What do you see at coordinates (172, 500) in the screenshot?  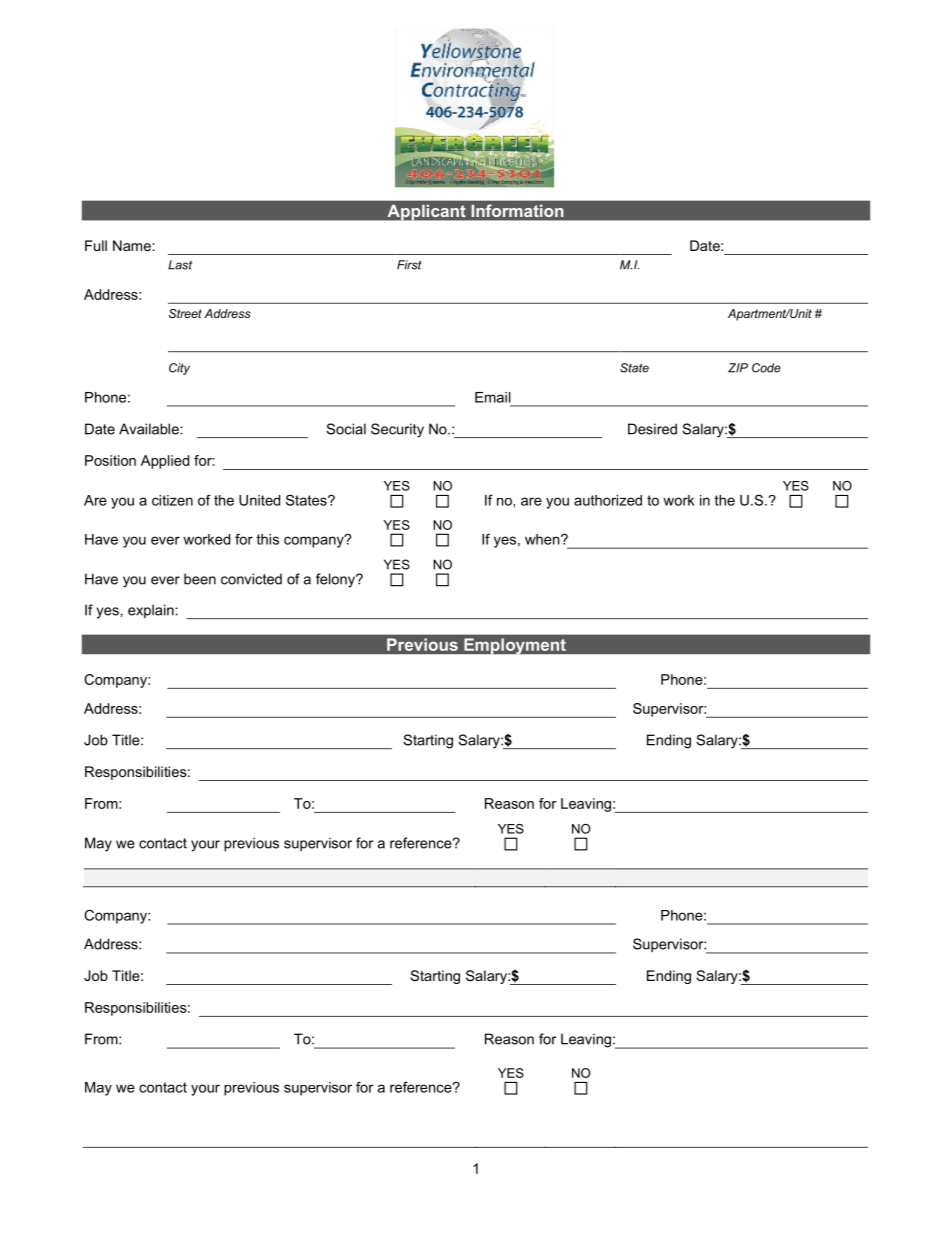 I see `citizen` at bounding box center [172, 500].
